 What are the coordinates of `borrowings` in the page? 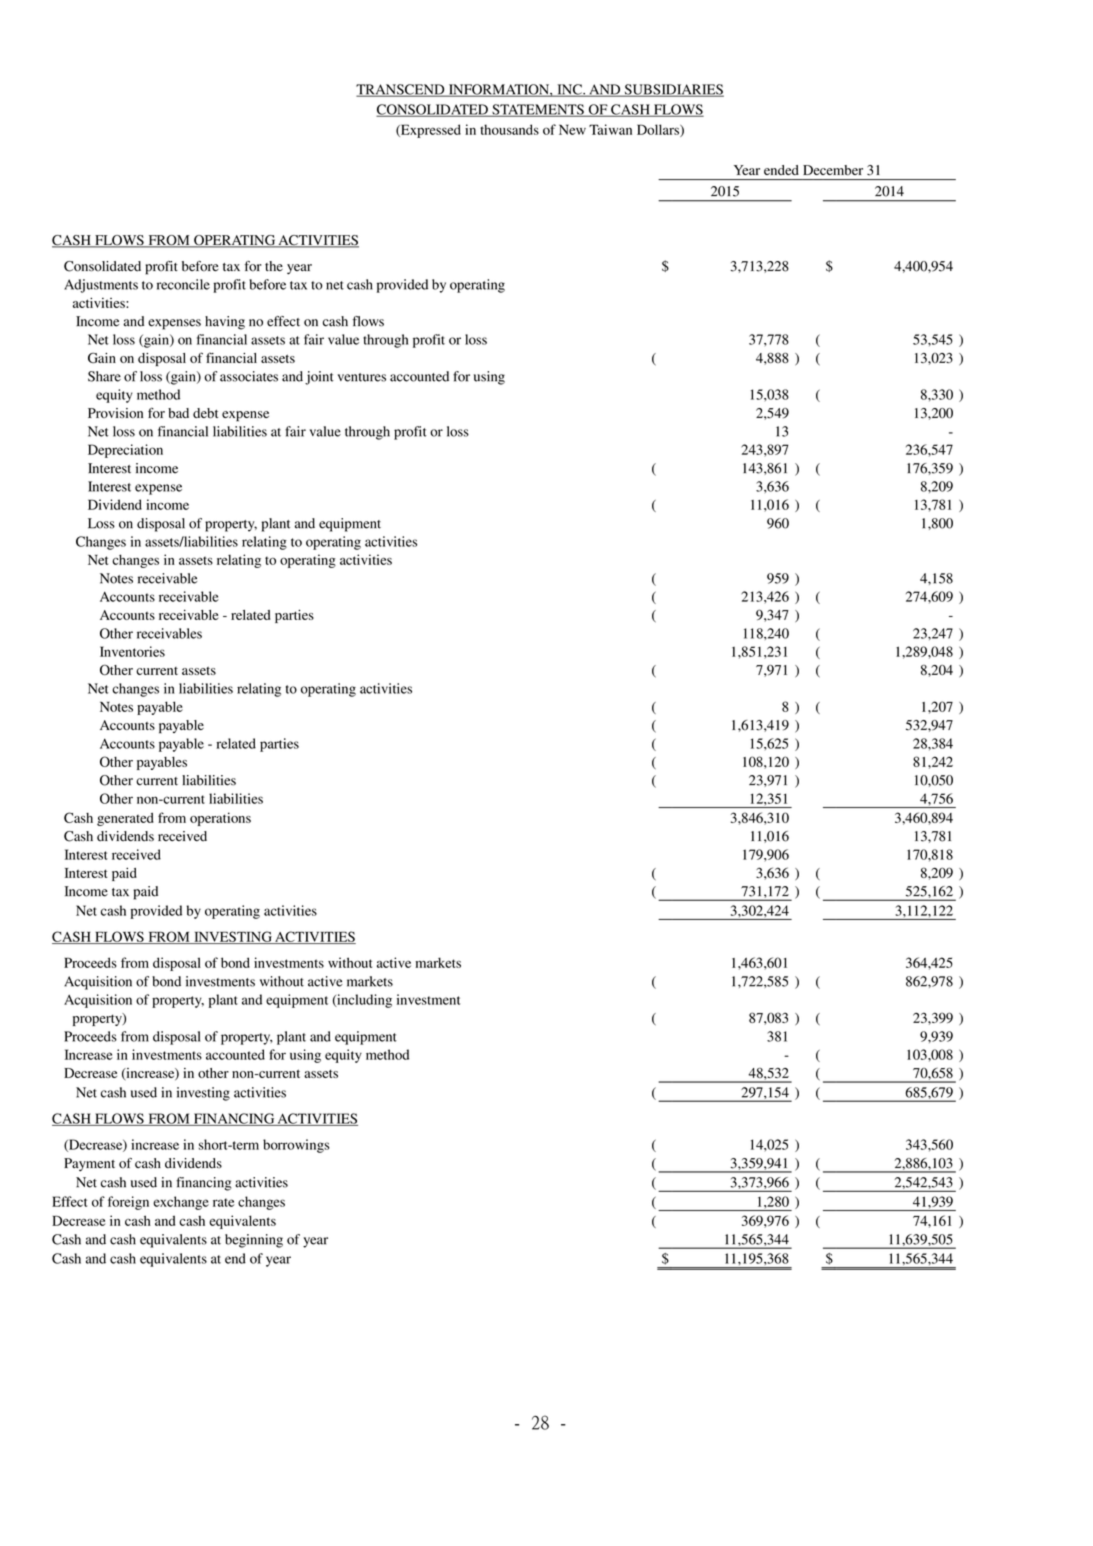 It's located at (296, 1146).
